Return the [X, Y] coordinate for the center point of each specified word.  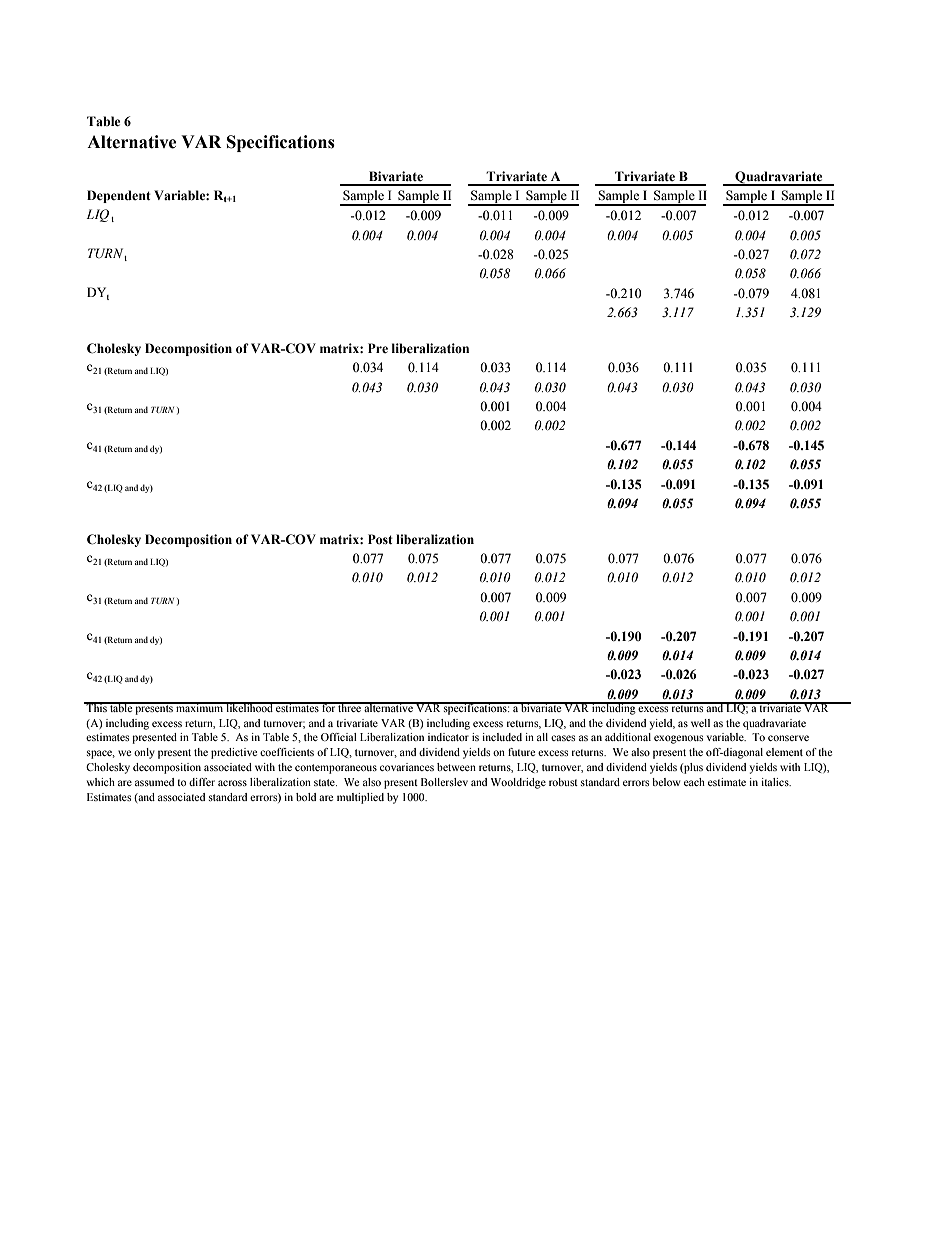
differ [202, 782]
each [694, 782]
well [700, 723]
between [456, 767]
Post [380, 539]
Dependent [119, 196]
